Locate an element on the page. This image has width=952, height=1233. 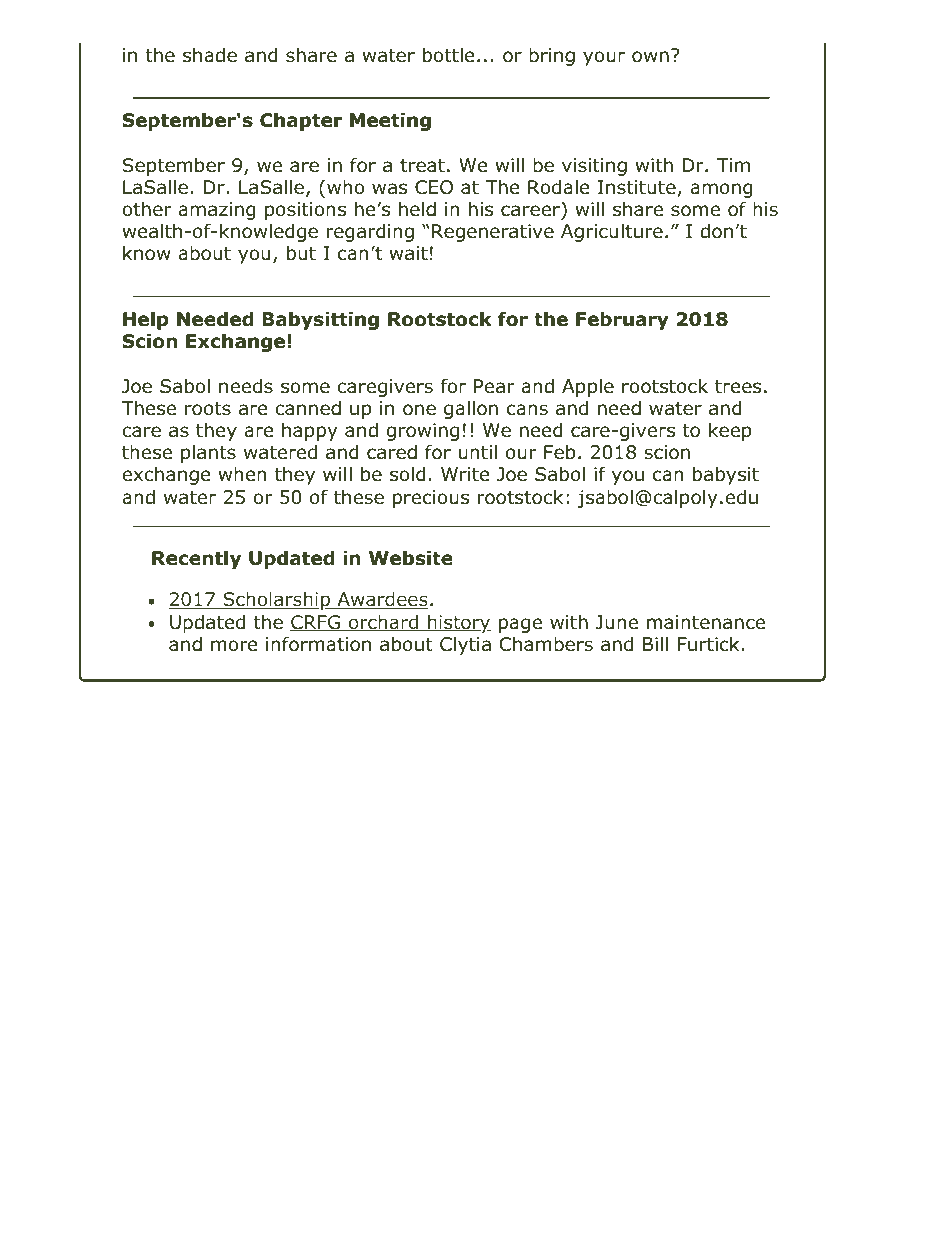
Agriculture is located at coordinates (612, 232).
